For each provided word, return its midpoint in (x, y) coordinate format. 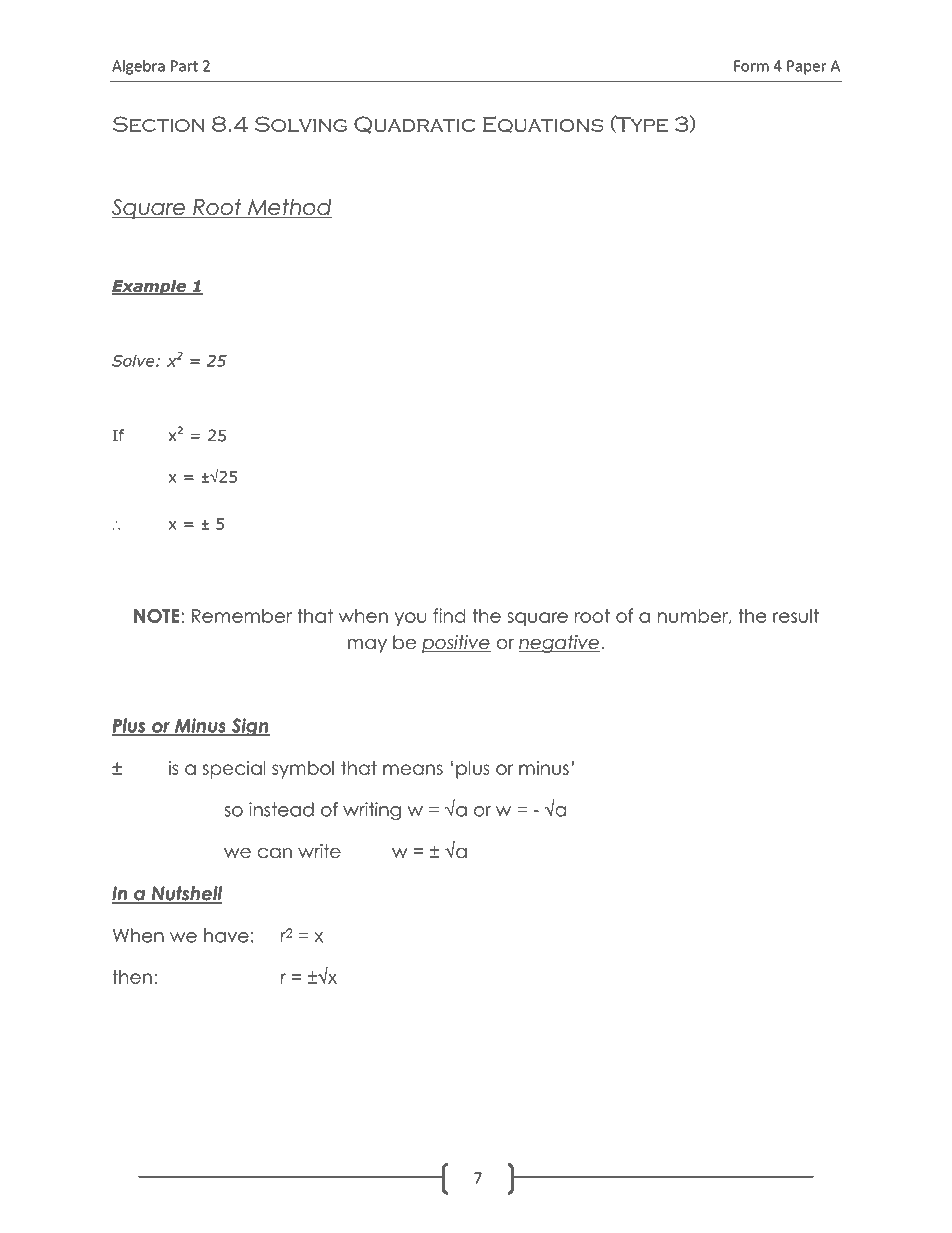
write (319, 851)
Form (751, 66)
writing (372, 811)
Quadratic (414, 125)
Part (184, 66)
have (226, 935)
